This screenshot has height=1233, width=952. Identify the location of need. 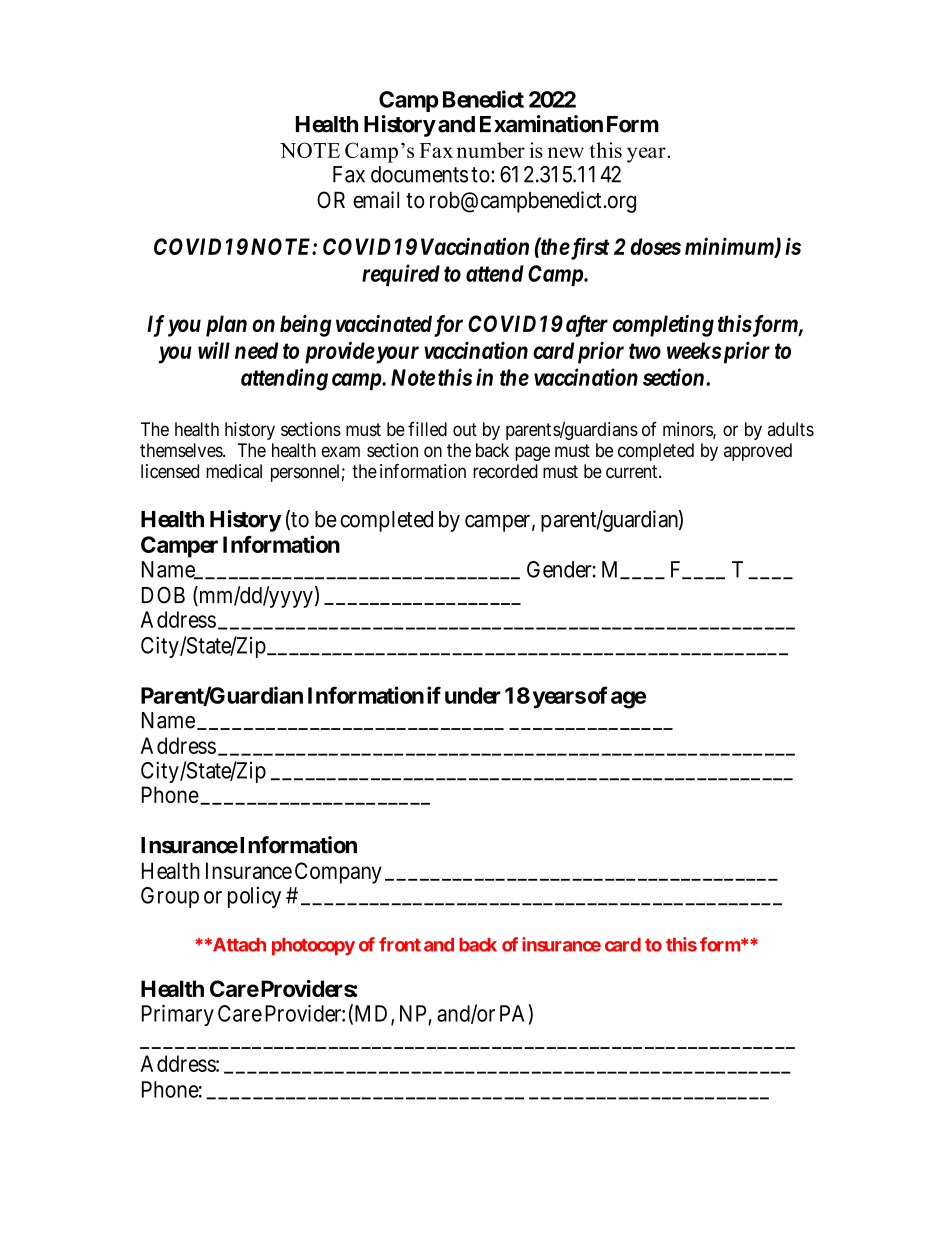
(256, 350).
